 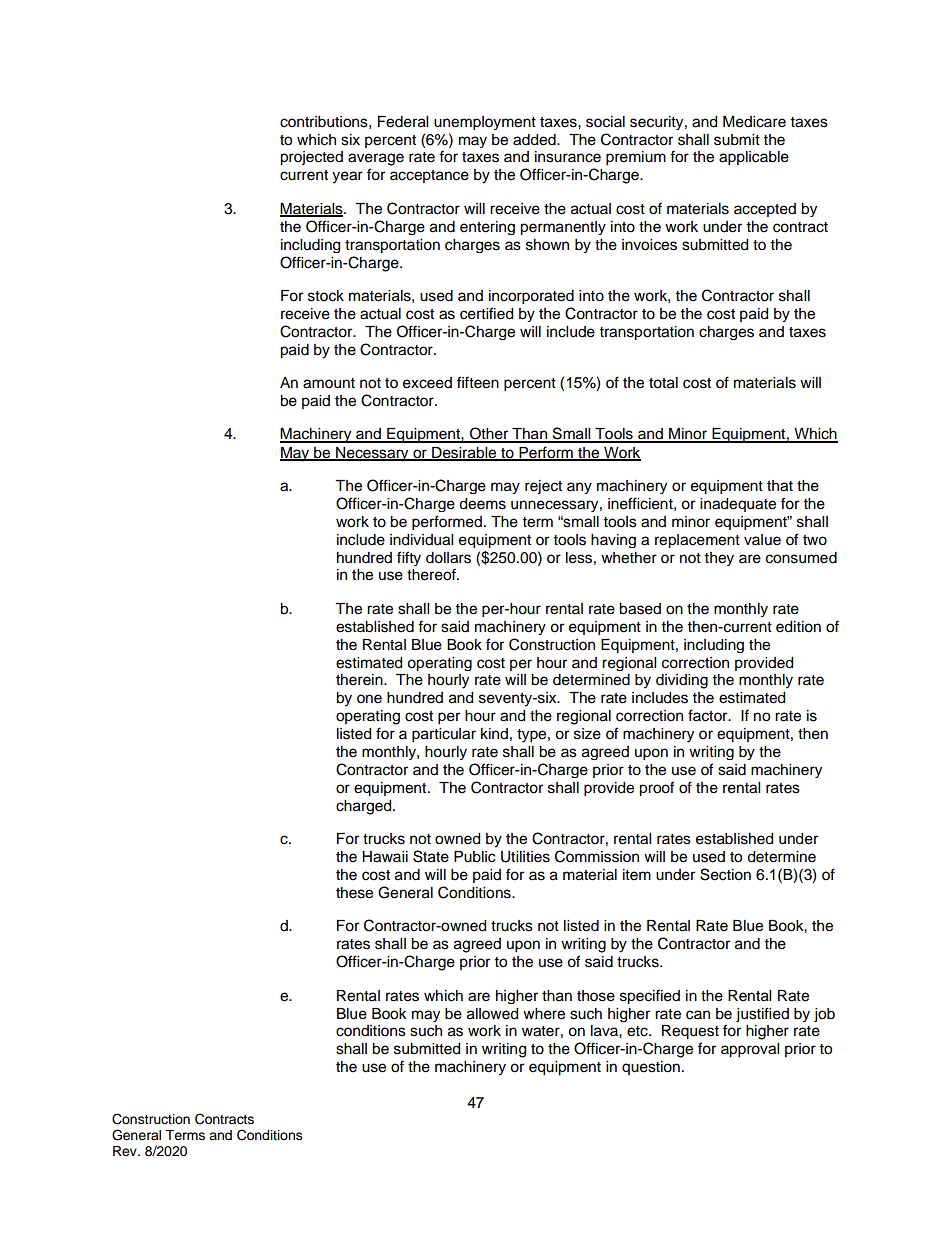 I want to click on Public, so click(x=474, y=857).
